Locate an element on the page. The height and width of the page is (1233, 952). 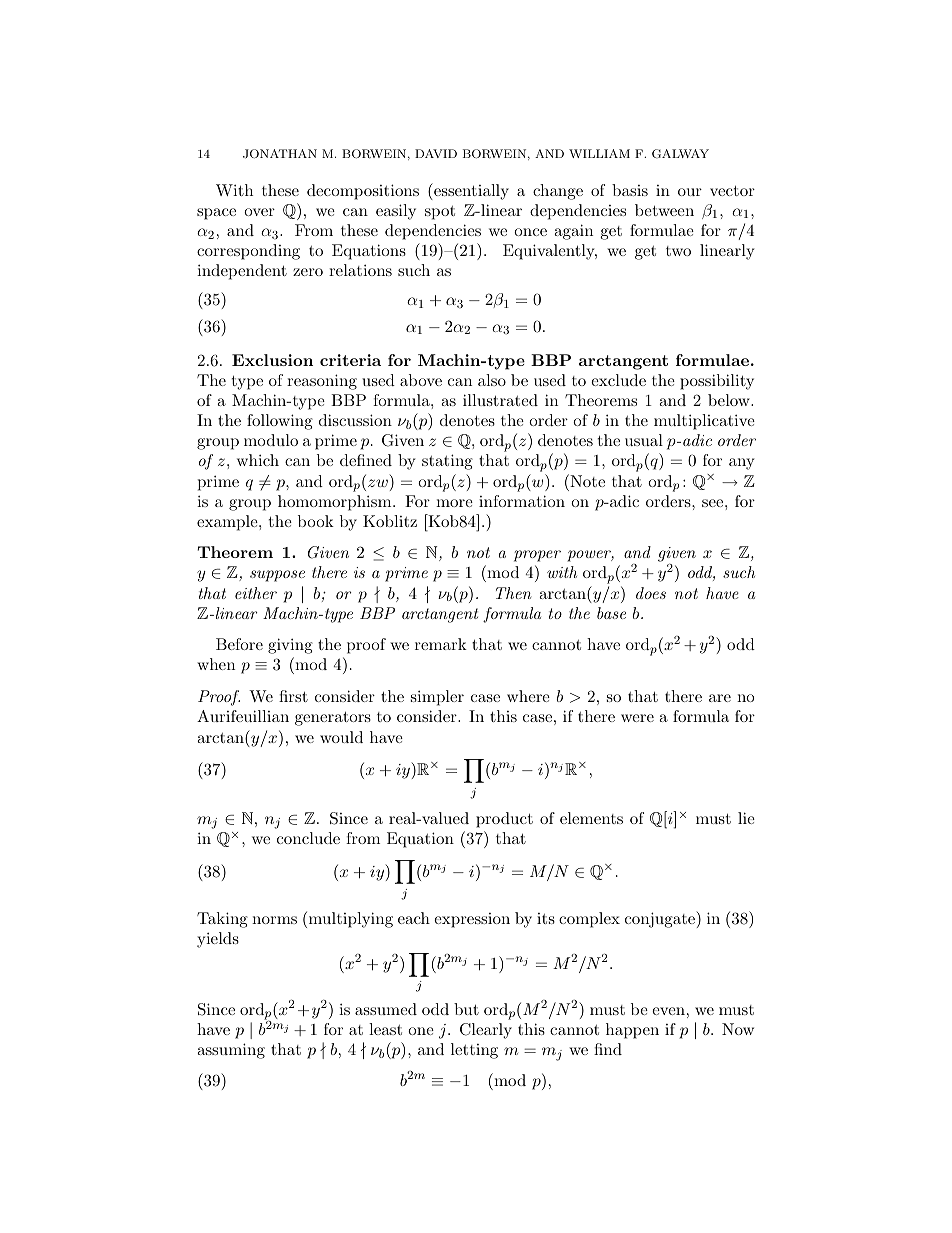
assuming is located at coordinates (231, 1051).
